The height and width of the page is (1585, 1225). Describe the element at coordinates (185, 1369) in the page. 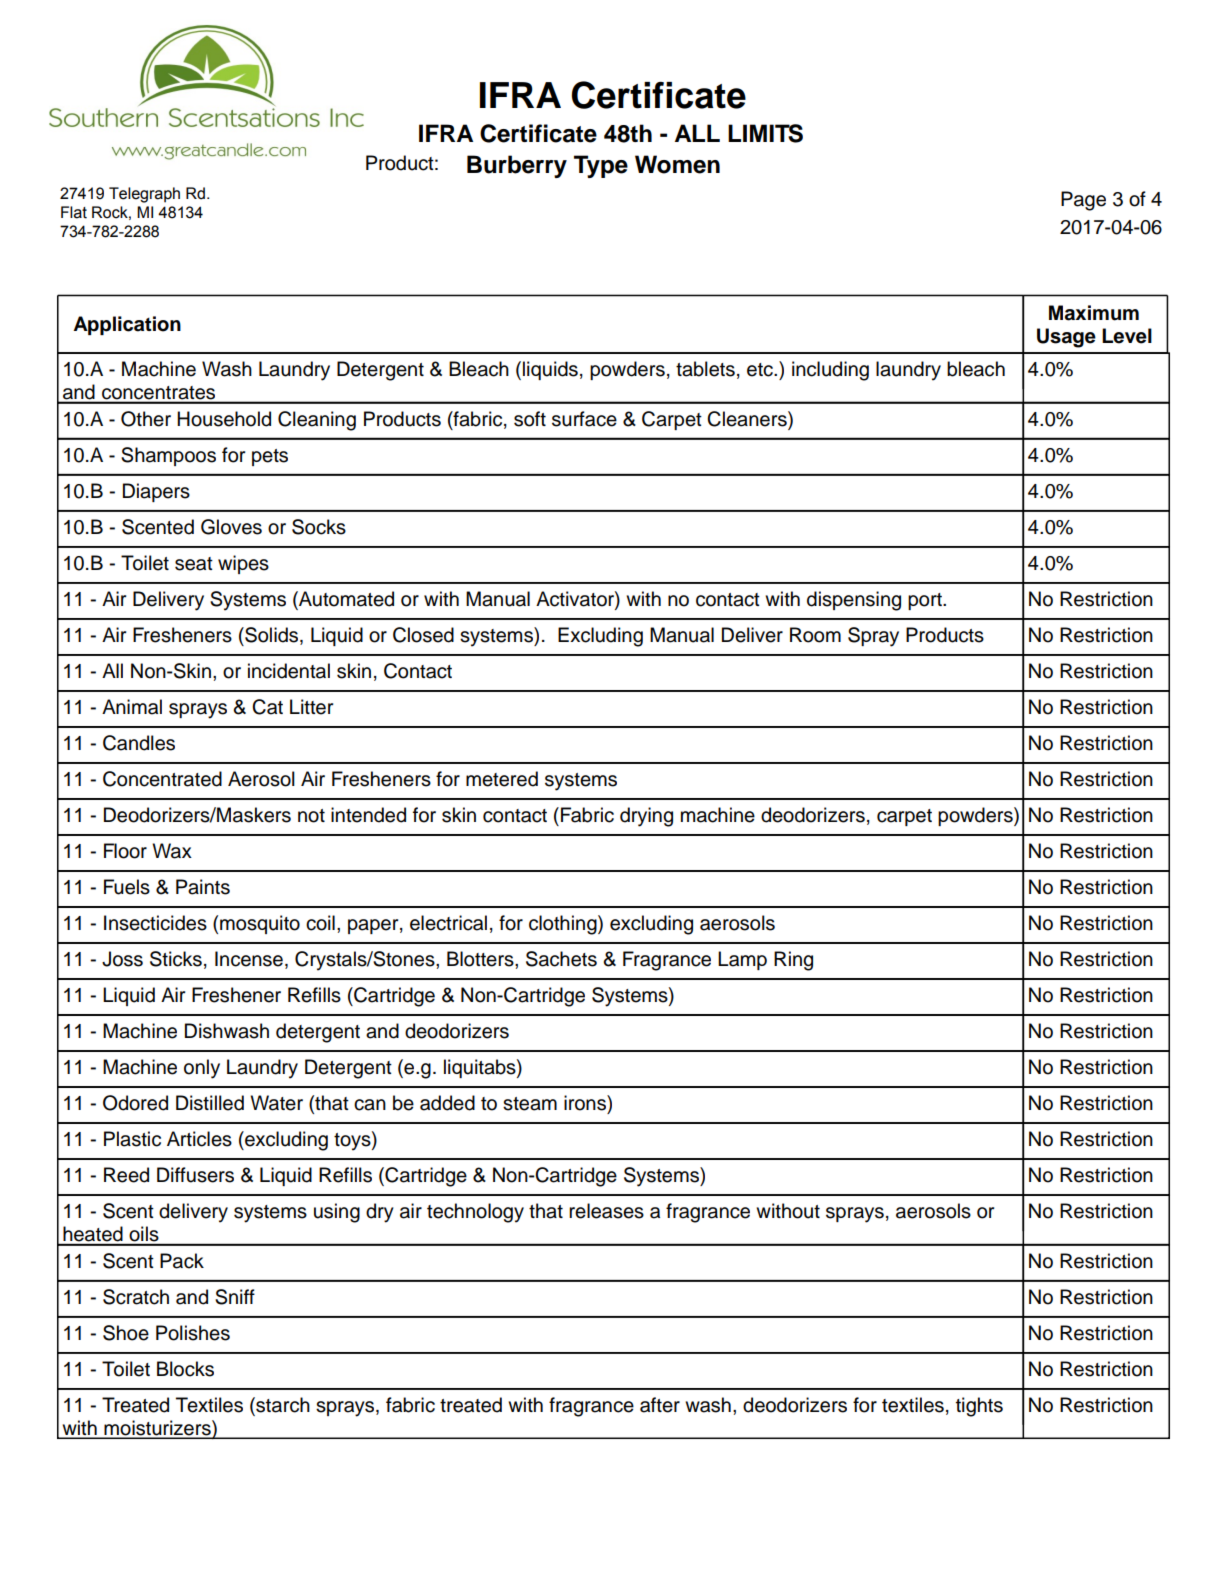

I see `Blocks` at that location.
